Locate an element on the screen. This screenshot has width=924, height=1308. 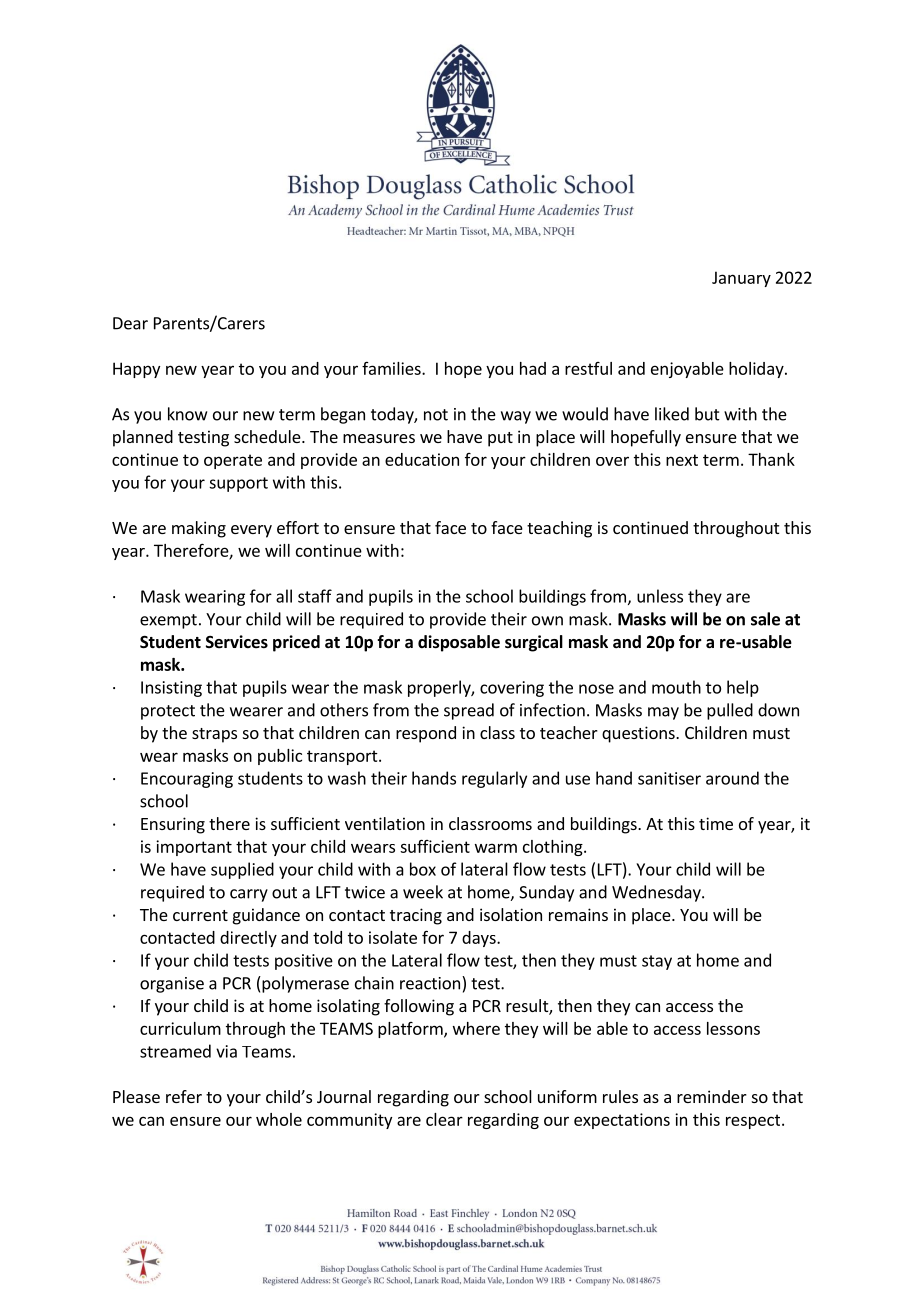
Dear is located at coordinates (130, 323).
